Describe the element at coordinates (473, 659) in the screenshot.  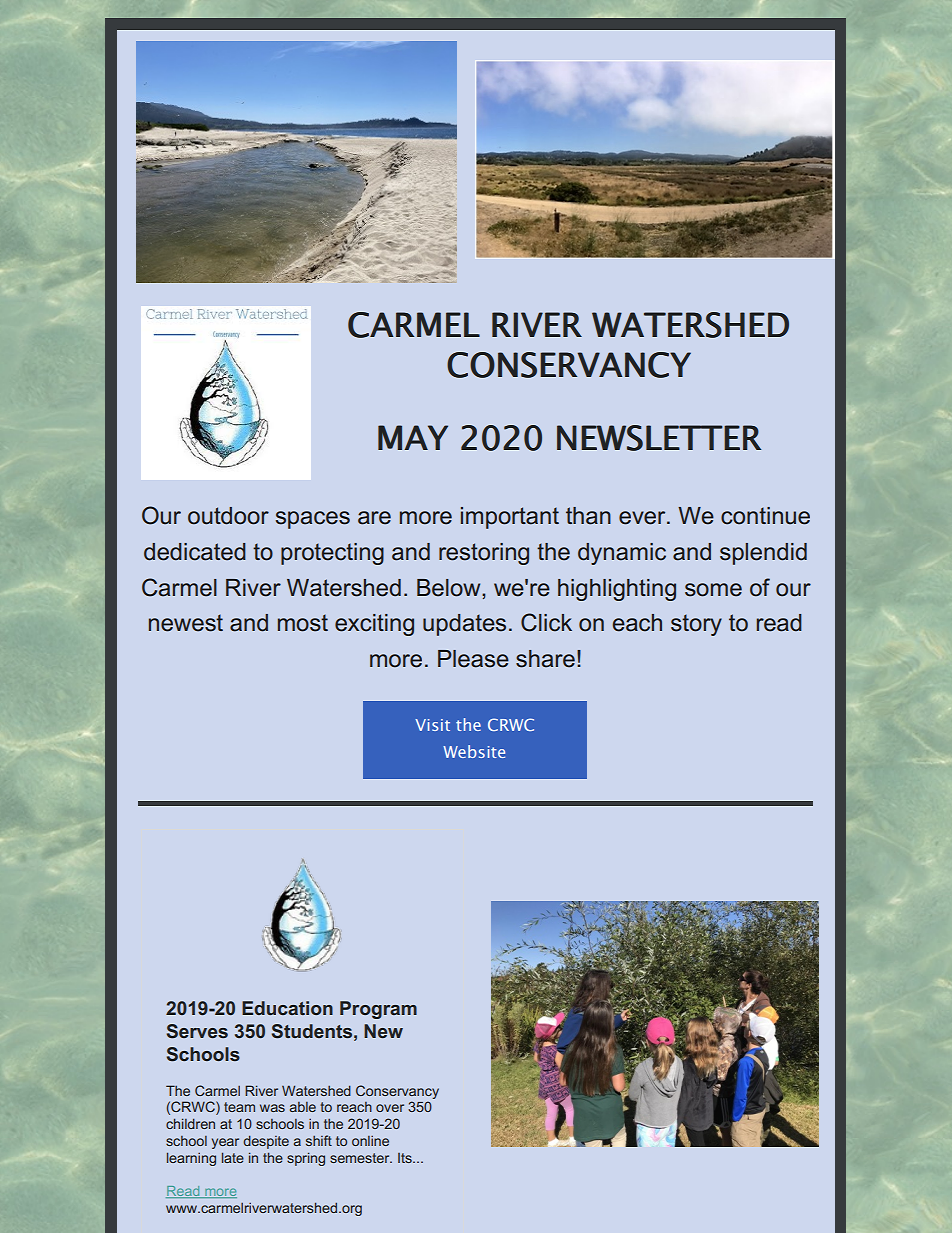
I see `Please` at that location.
